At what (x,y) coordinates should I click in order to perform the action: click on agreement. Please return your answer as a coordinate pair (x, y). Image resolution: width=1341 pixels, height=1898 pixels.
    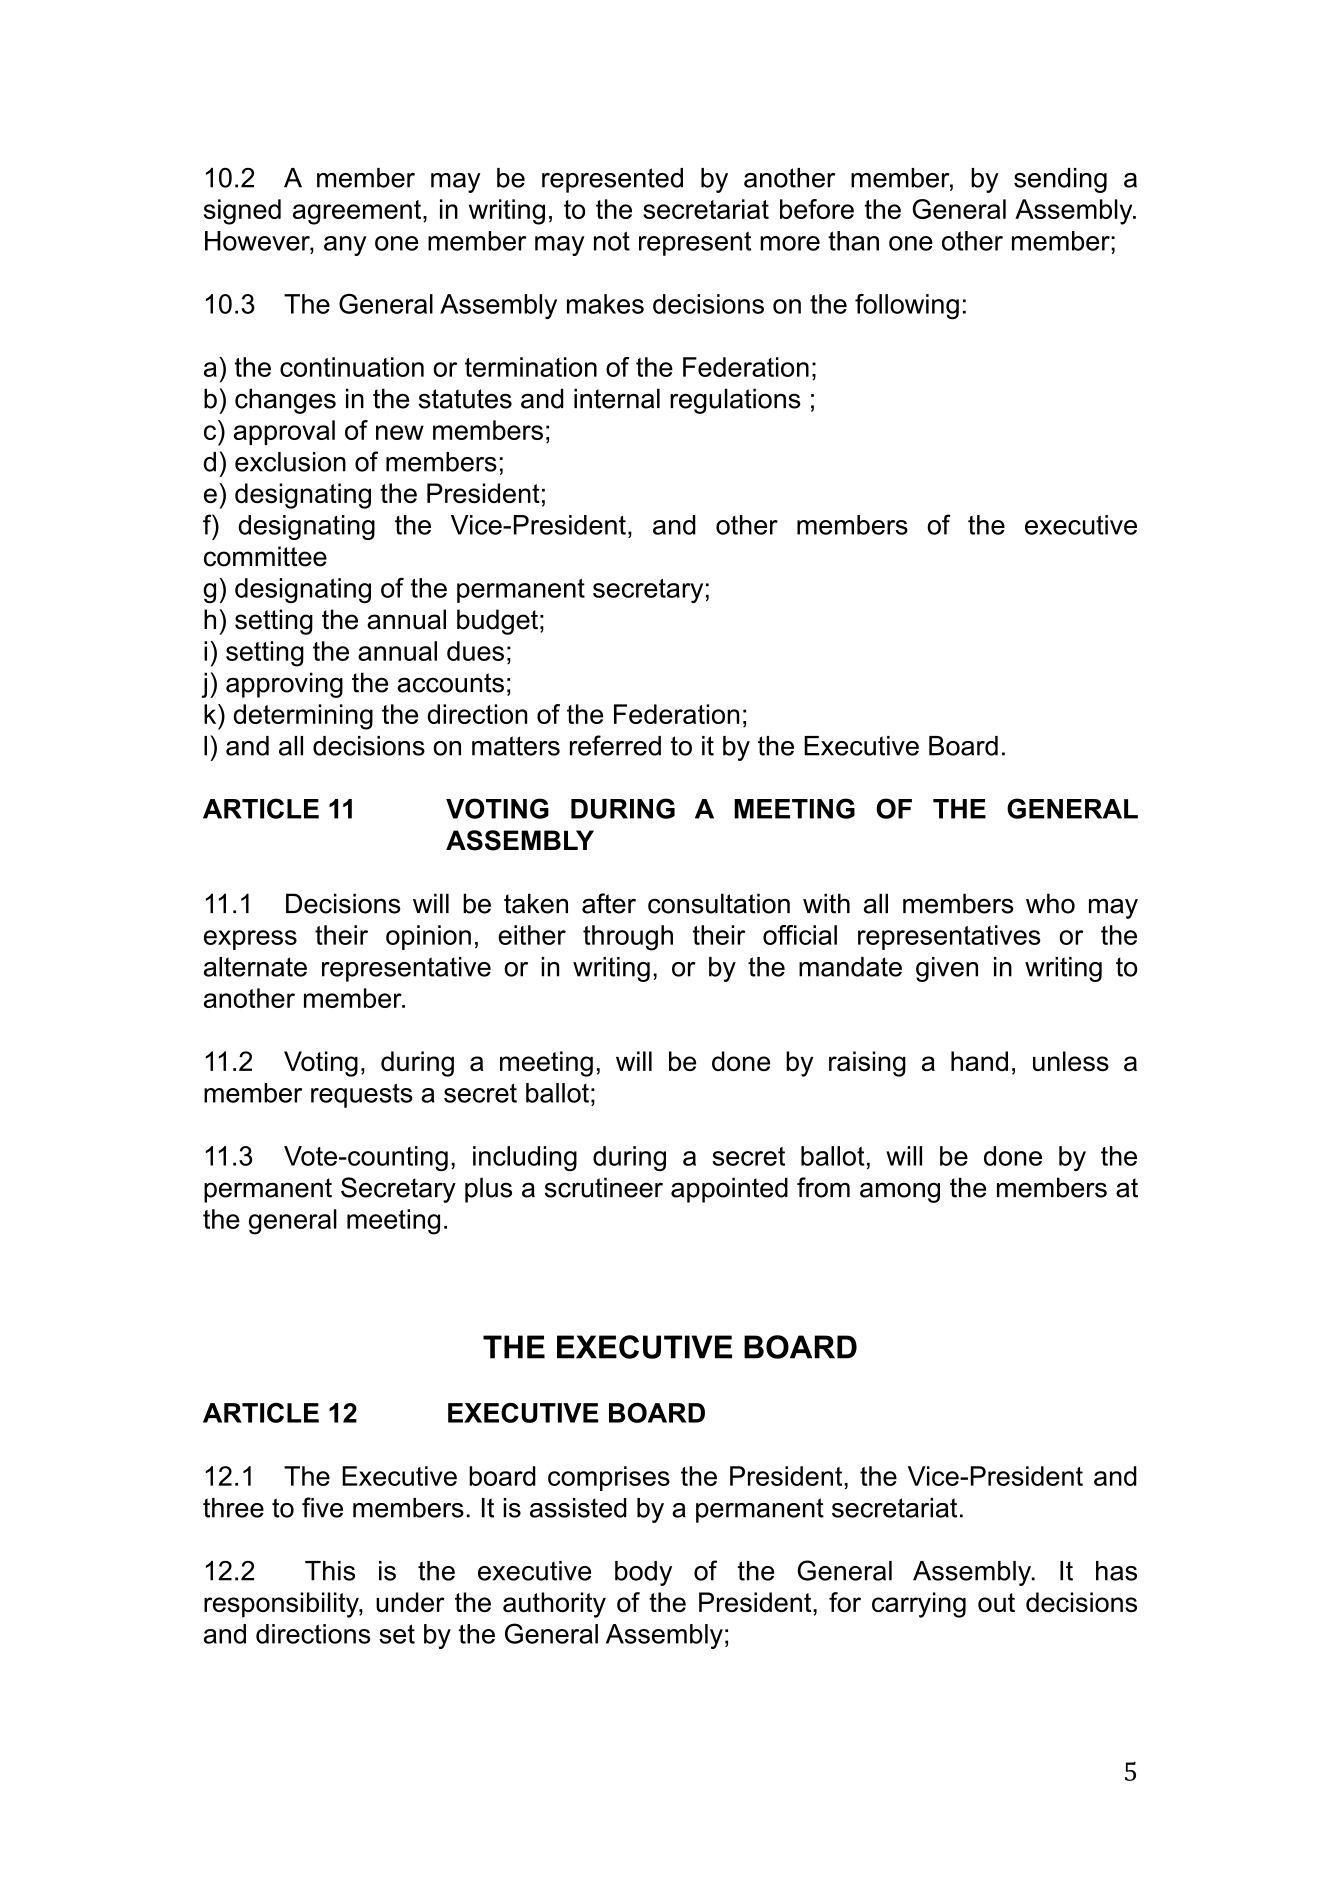
    Looking at the image, I should click on (358, 212).
